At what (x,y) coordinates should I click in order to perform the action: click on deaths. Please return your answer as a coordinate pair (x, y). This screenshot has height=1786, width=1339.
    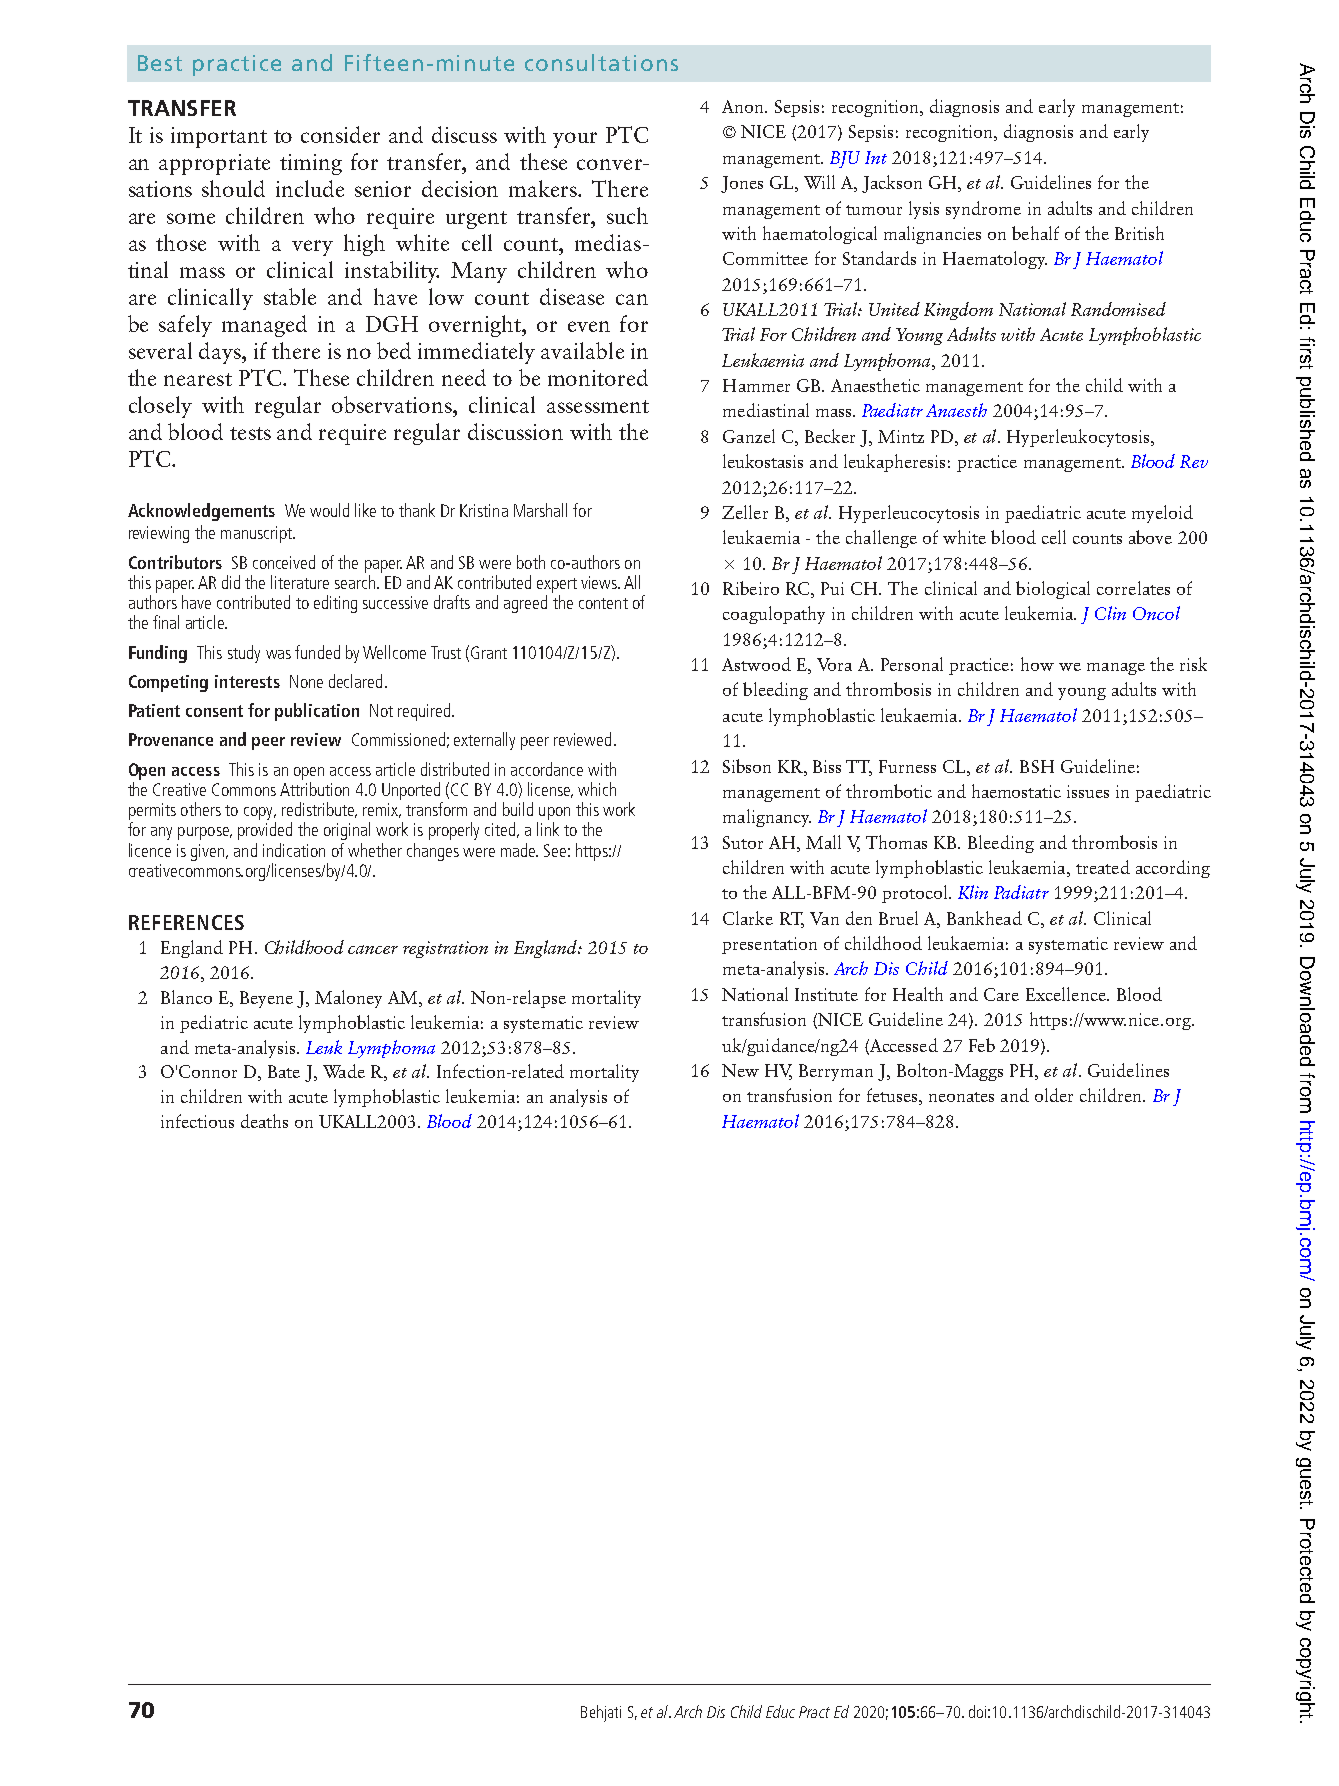
    Looking at the image, I should click on (264, 1121).
